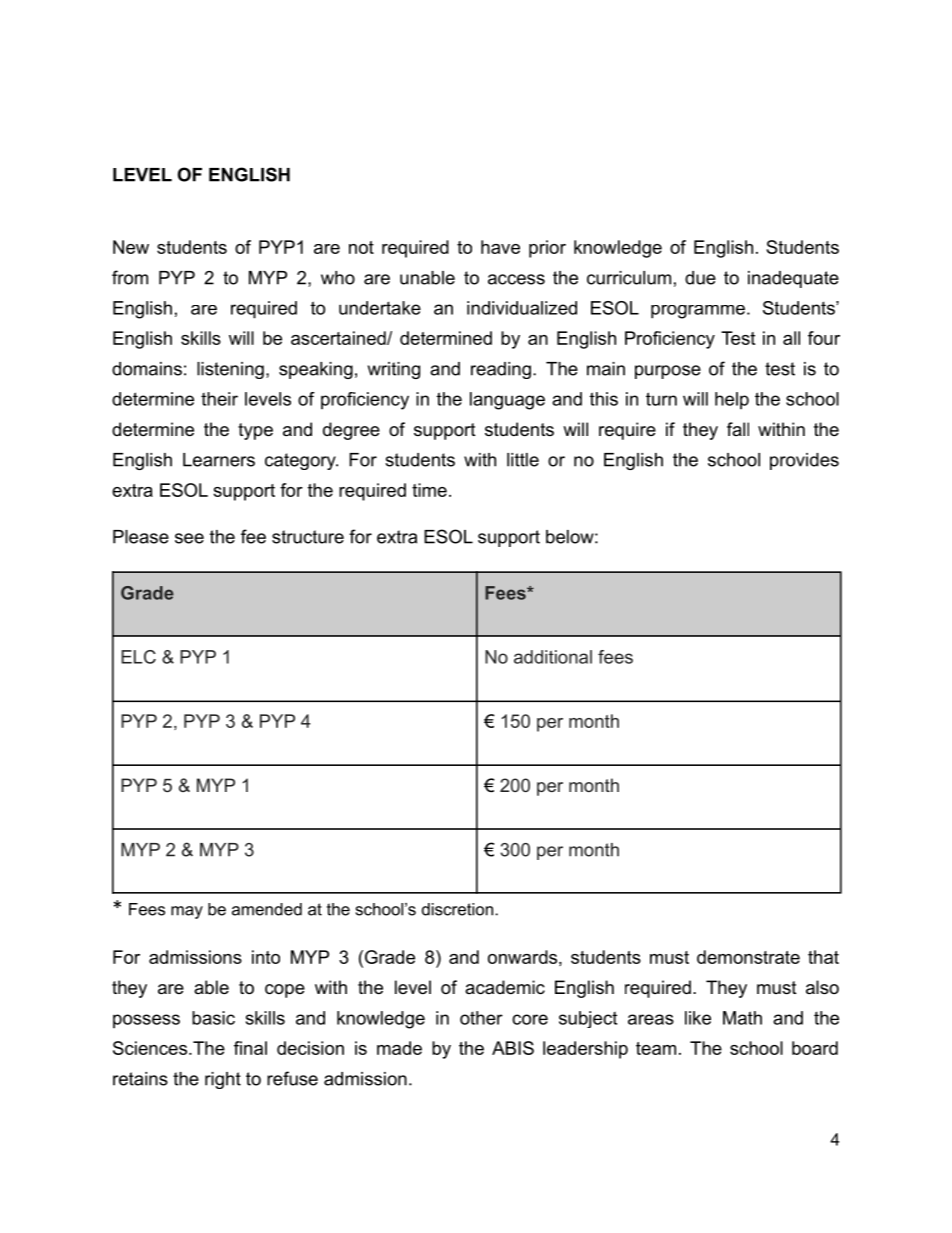 This screenshot has height=1233, width=952. Describe the element at coordinates (138, 657) in the screenshot. I see `ELC` at that location.
